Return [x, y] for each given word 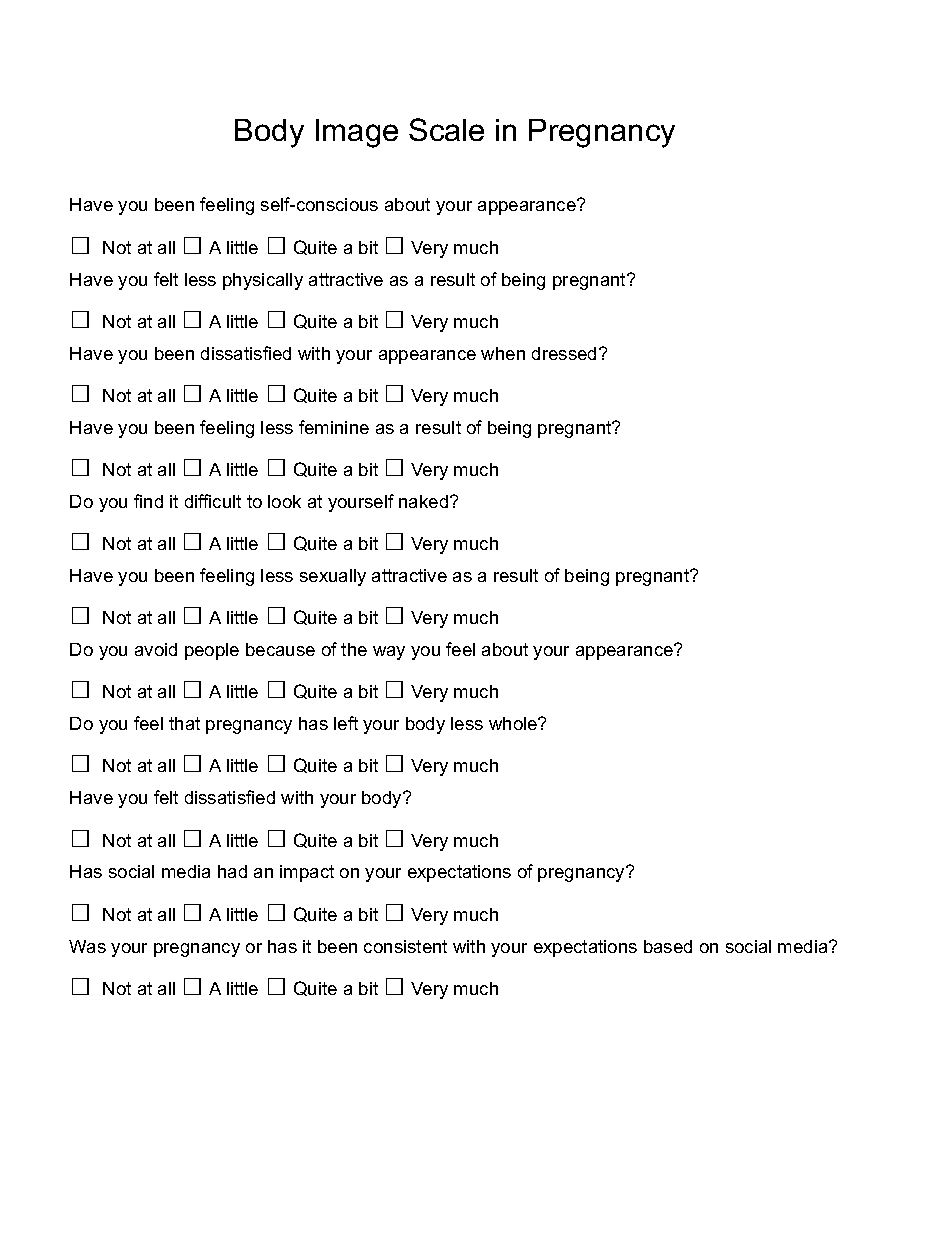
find [148, 501]
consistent [405, 946]
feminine [334, 427]
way [389, 653]
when [503, 353]
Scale [446, 129]
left [346, 723]
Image [357, 133]
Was [87, 946]
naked [423, 501]
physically [263, 281]
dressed [564, 353]
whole [514, 723]
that [184, 723]
